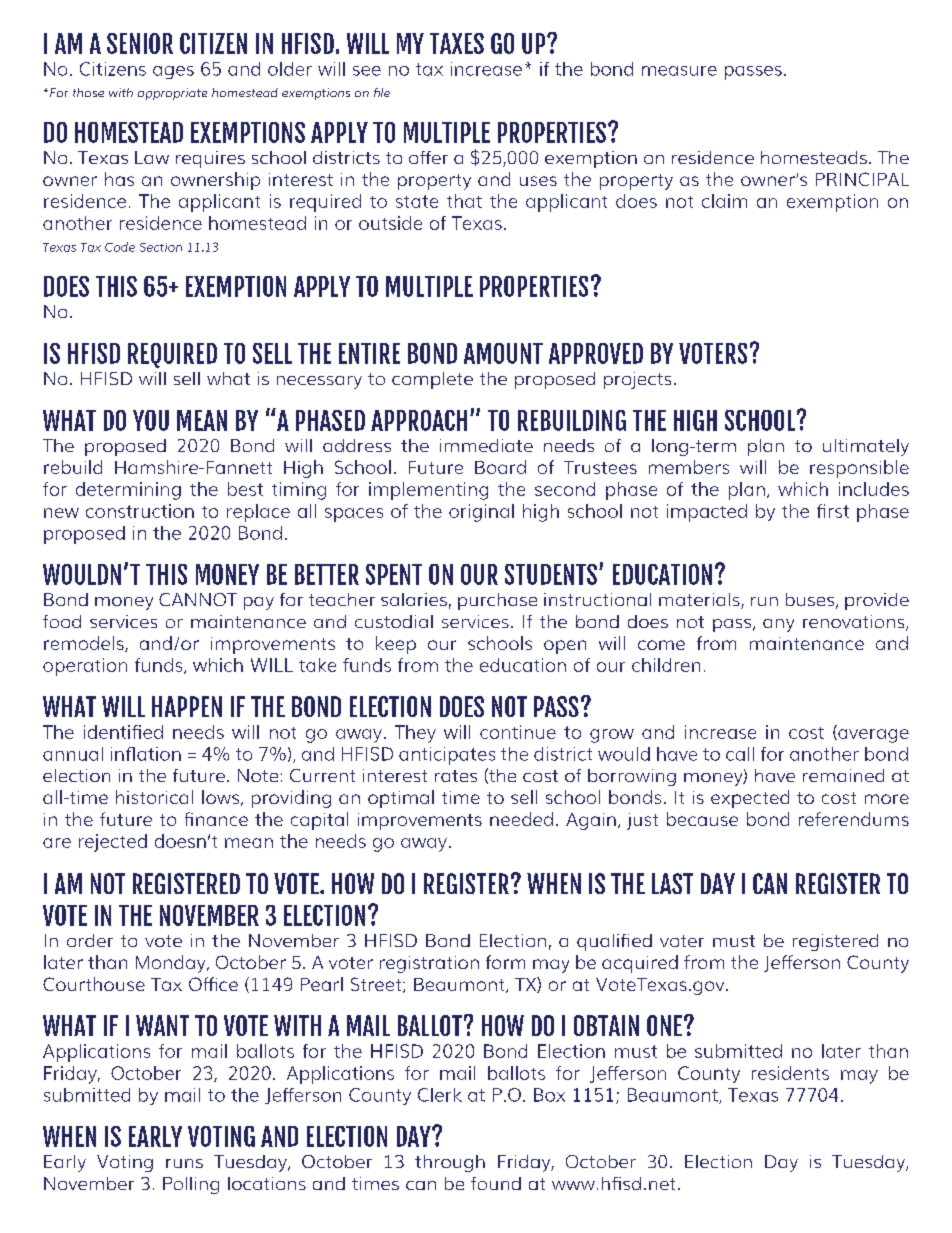 This screenshot has height=1233, width=952. Describe the element at coordinates (778, 625) in the screenshot. I see `any` at that location.
